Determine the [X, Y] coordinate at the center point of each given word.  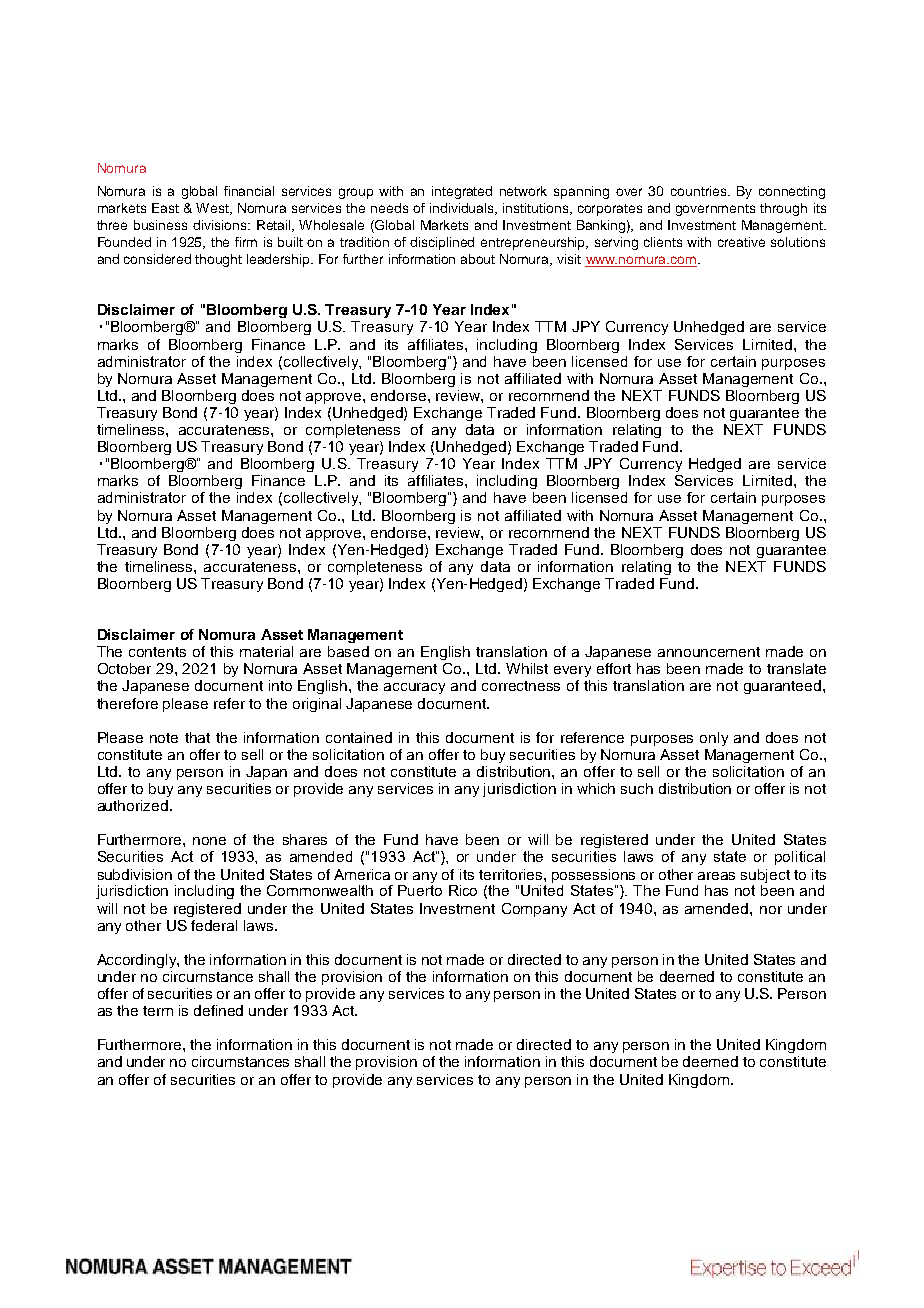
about [478, 259]
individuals [463, 209]
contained [359, 737]
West [213, 209]
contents [157, 652]
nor [771, 910]
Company [534, 910]
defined [218, 1010]
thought [218, 260]
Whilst [527, 668]
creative [741, 242]
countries [700, 191]
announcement [709, 652]
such [637, 788]
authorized [134, 805]
